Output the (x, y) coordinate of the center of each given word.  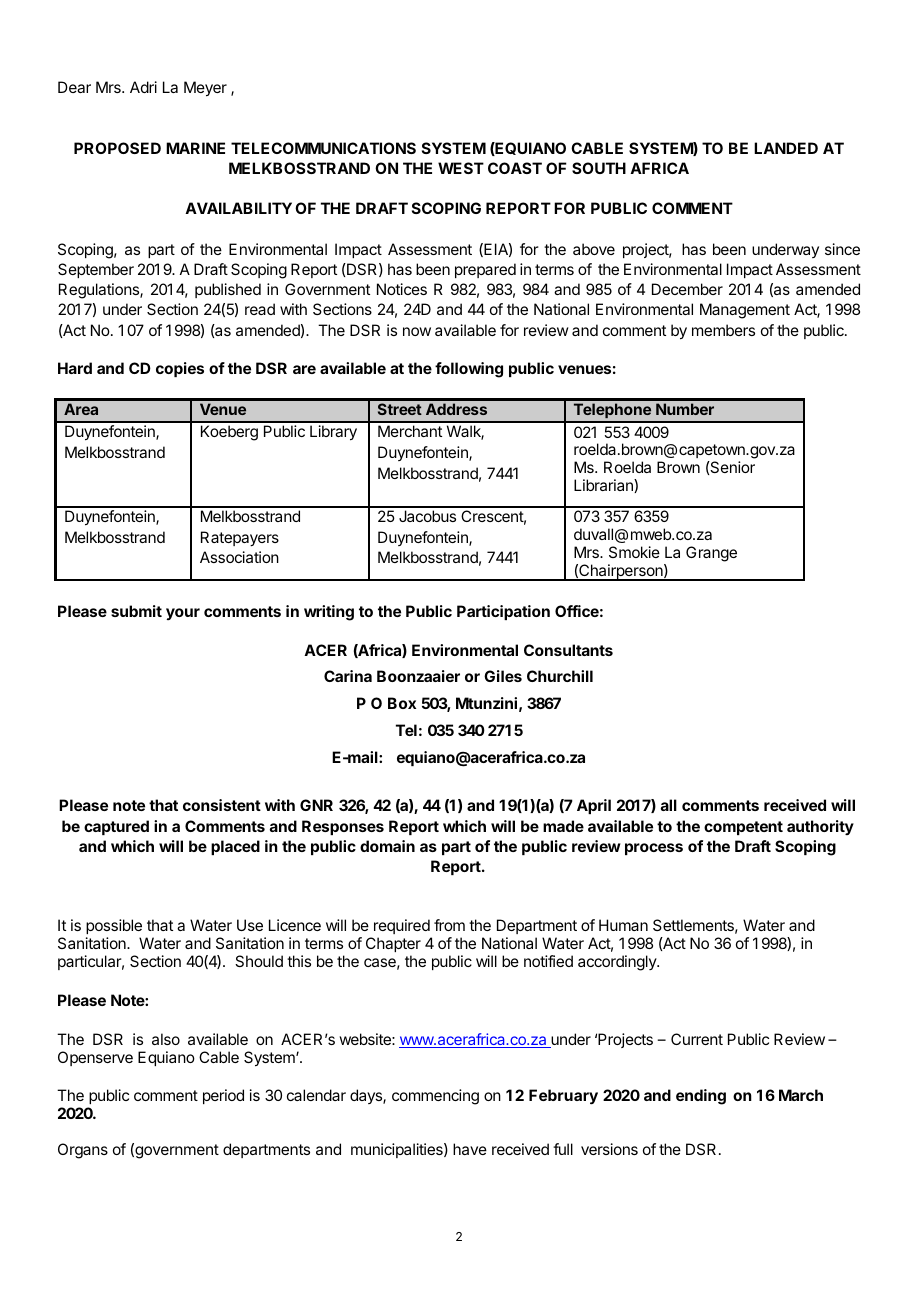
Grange (711, 554)
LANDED (786, 148)
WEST (461, 168)
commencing (435, 1097)
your (183, 614)
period (223, 1096)
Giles (503, 676)
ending (701, 1097)
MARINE (195, 148)
